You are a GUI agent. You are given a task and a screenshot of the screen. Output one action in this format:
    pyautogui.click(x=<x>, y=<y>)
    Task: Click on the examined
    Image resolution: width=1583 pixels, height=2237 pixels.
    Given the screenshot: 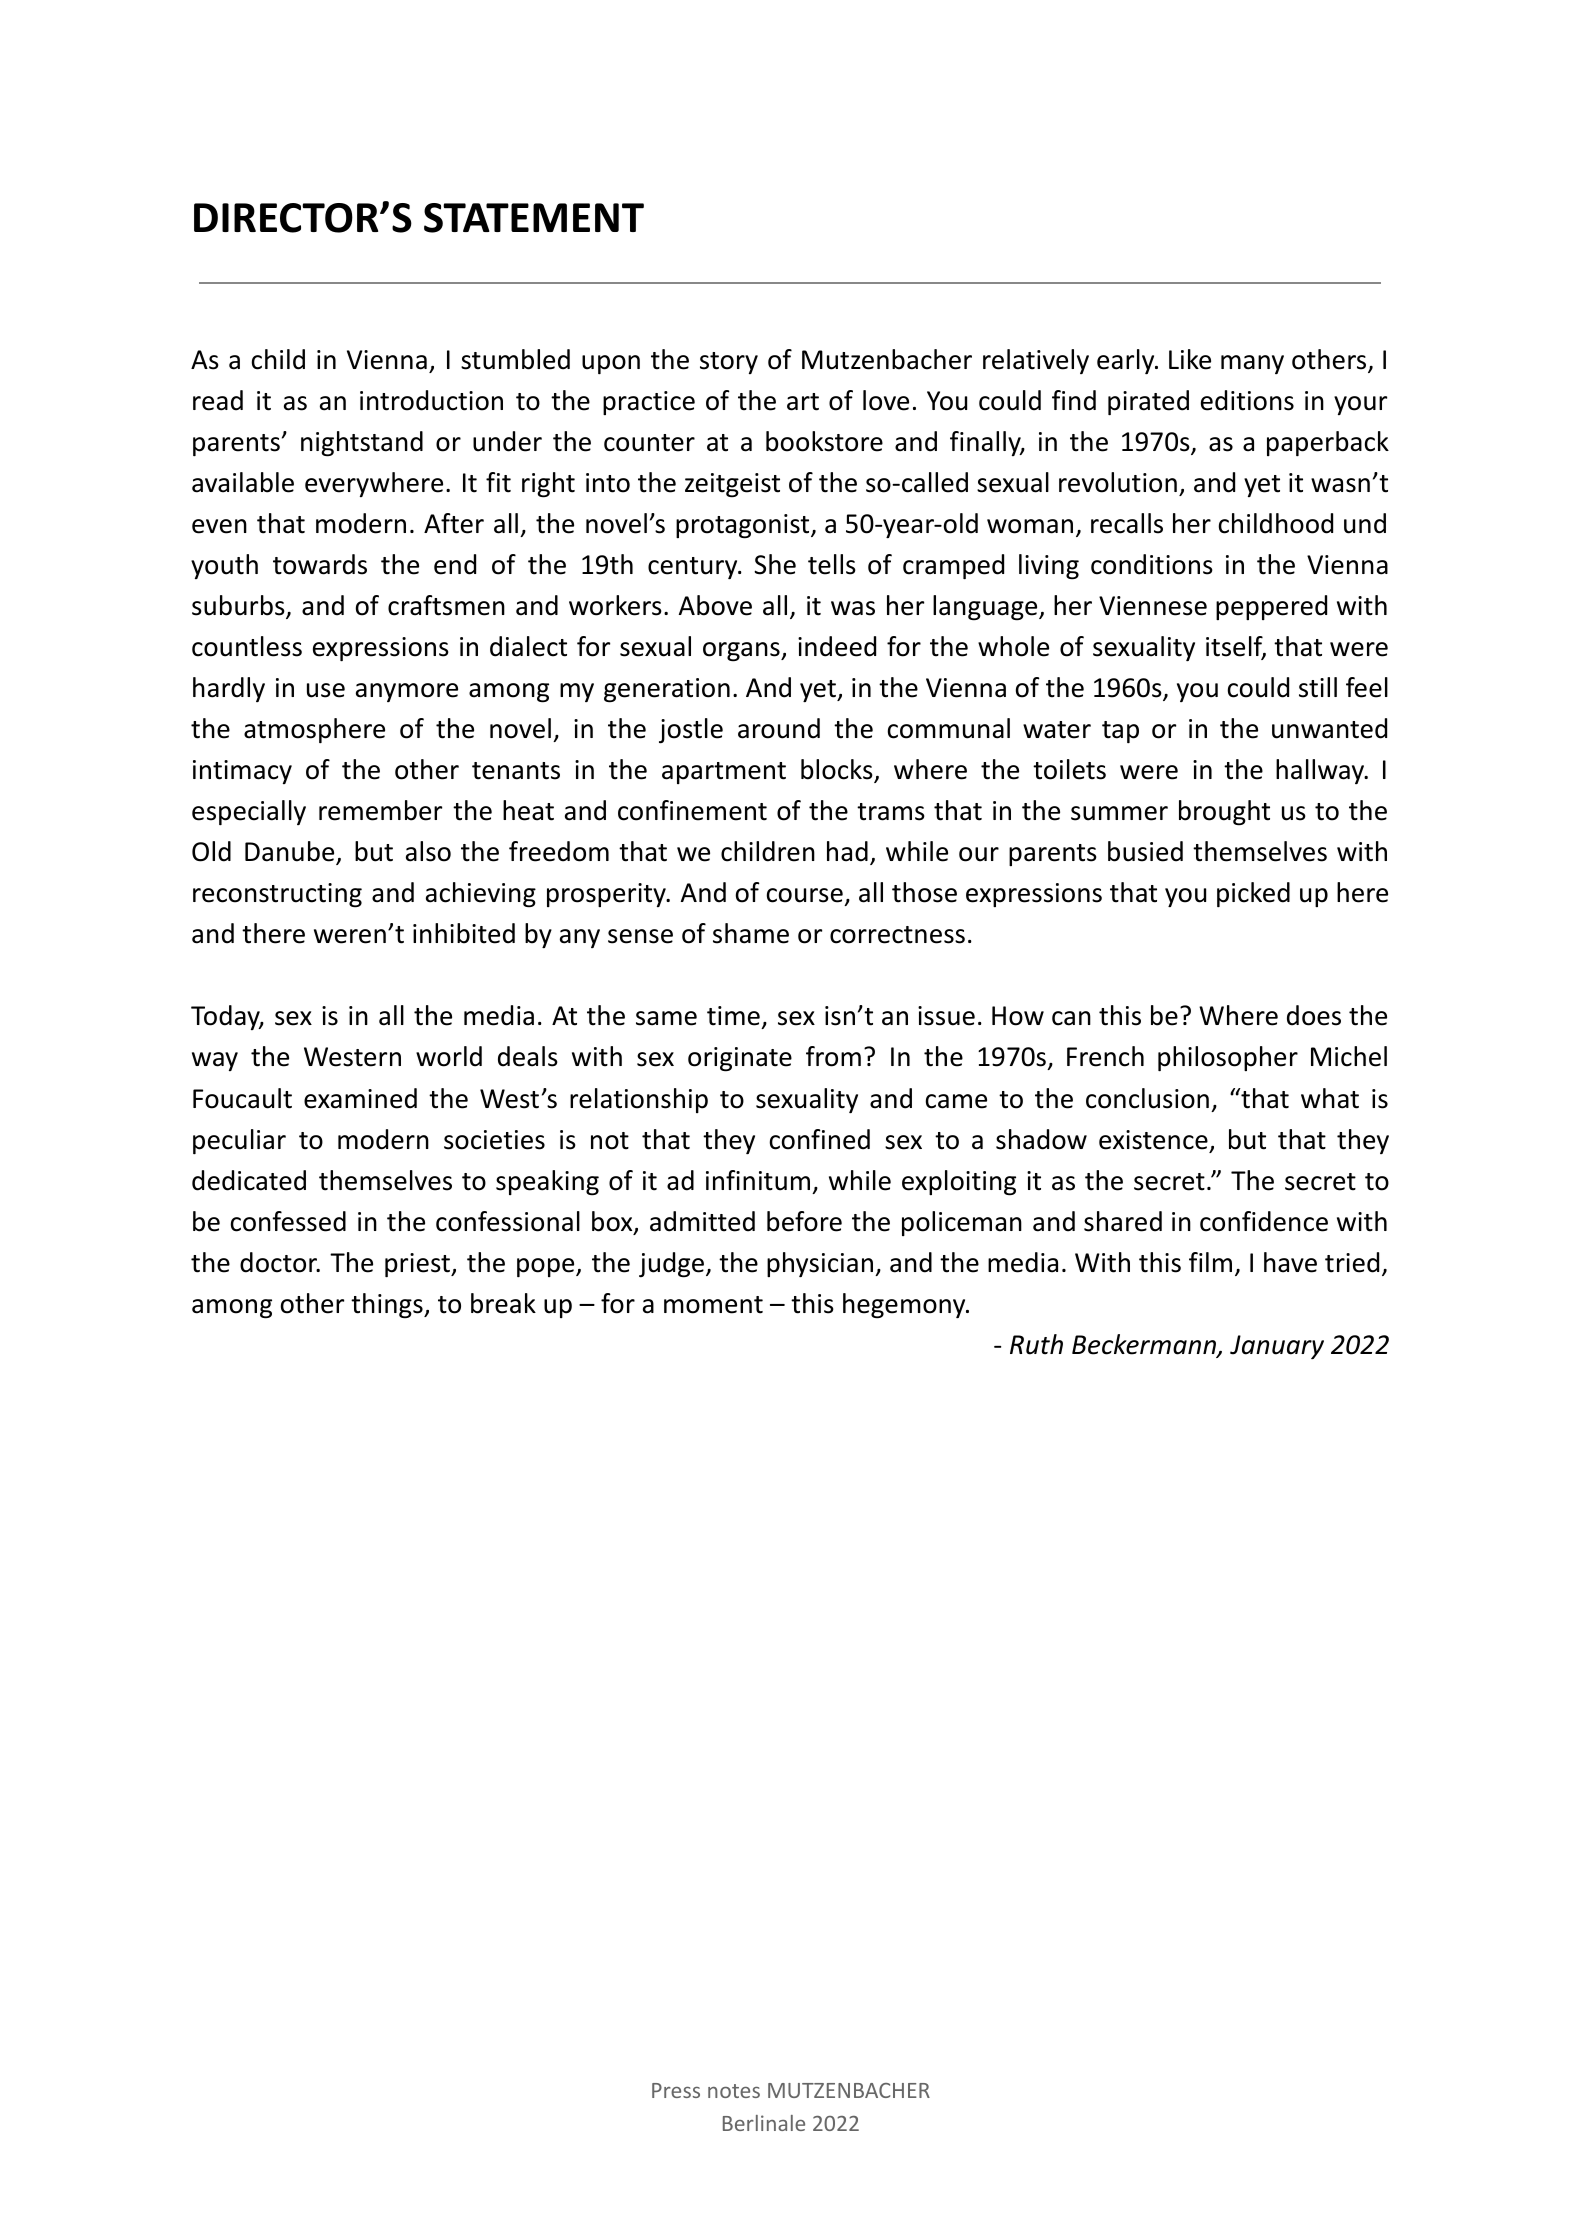 What is the action you would take?
    pyautogui.click(x=360, y=1098)
